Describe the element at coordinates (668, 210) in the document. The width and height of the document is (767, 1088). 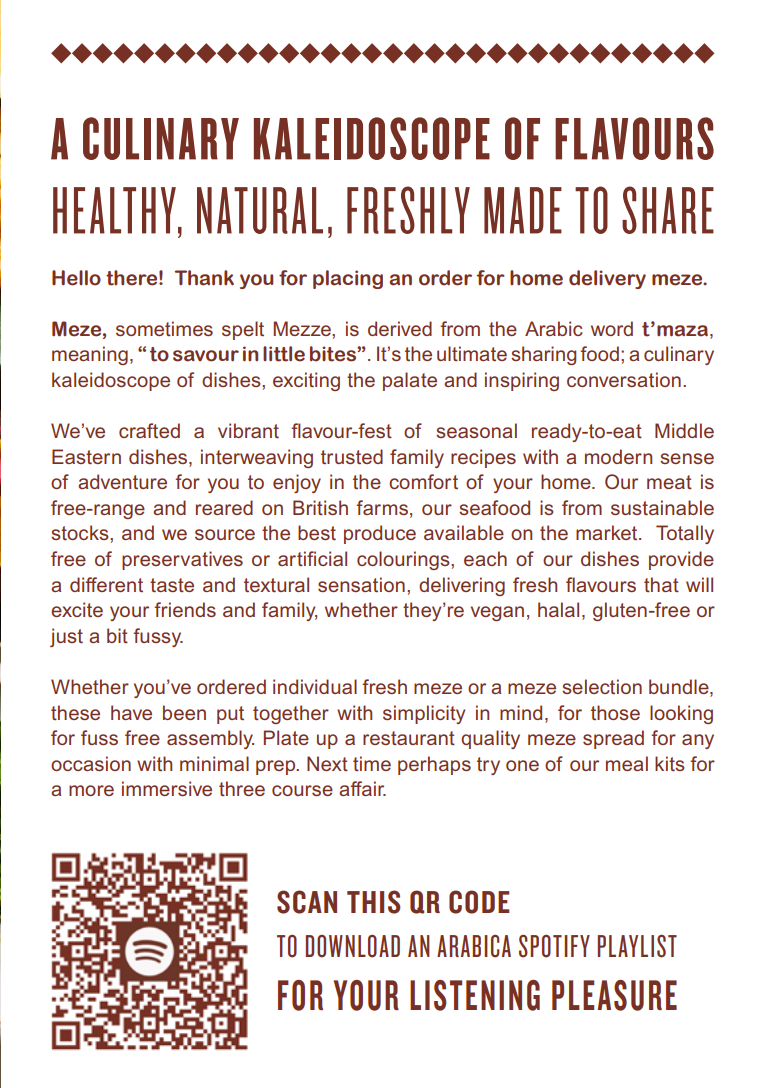
I see `SHARE` at that location.
